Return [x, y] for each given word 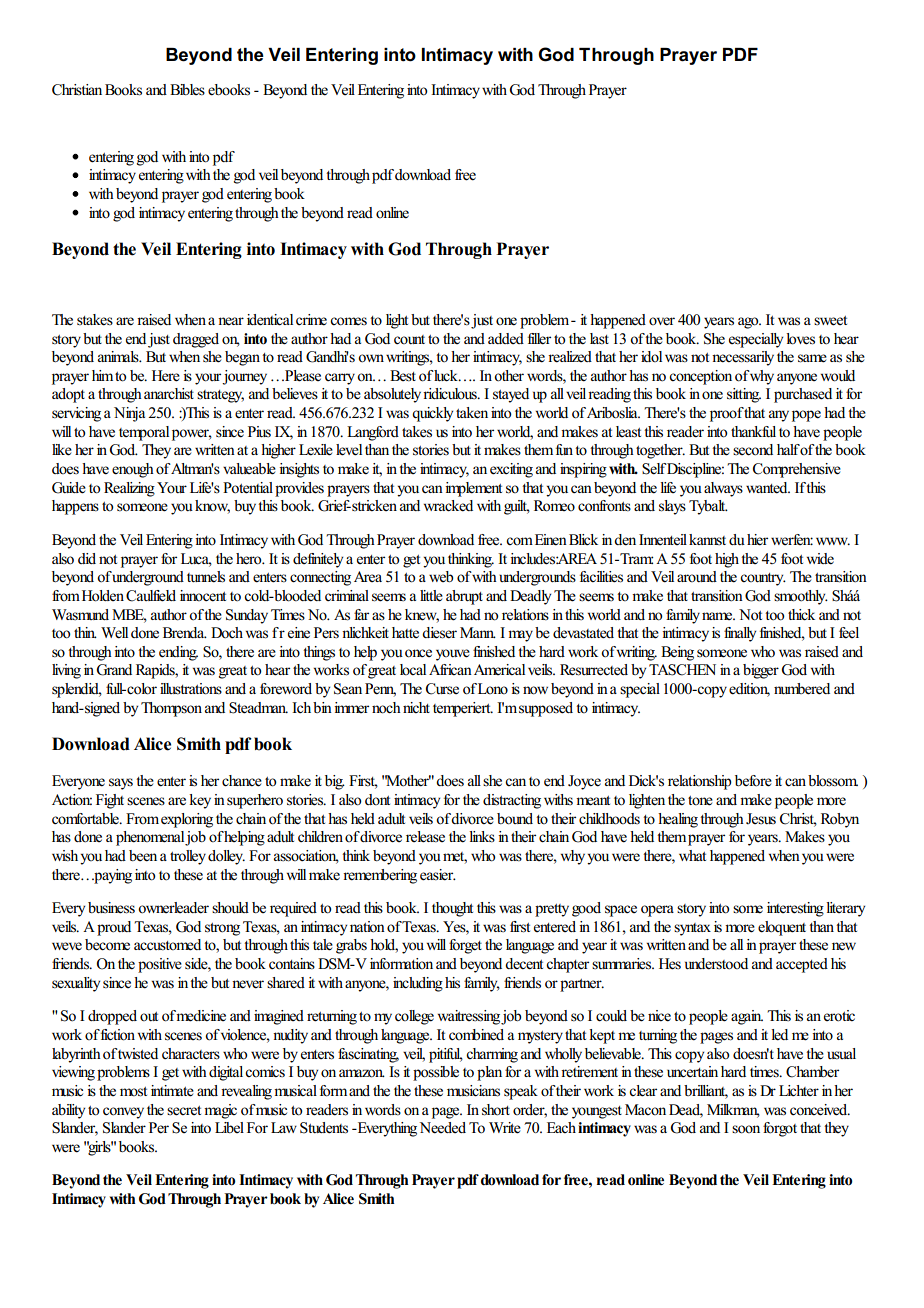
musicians [473, 1091]
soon [746, 1129]
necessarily [743, 358]
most [133, 1092]
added [506, 338]
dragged [196, 340]
